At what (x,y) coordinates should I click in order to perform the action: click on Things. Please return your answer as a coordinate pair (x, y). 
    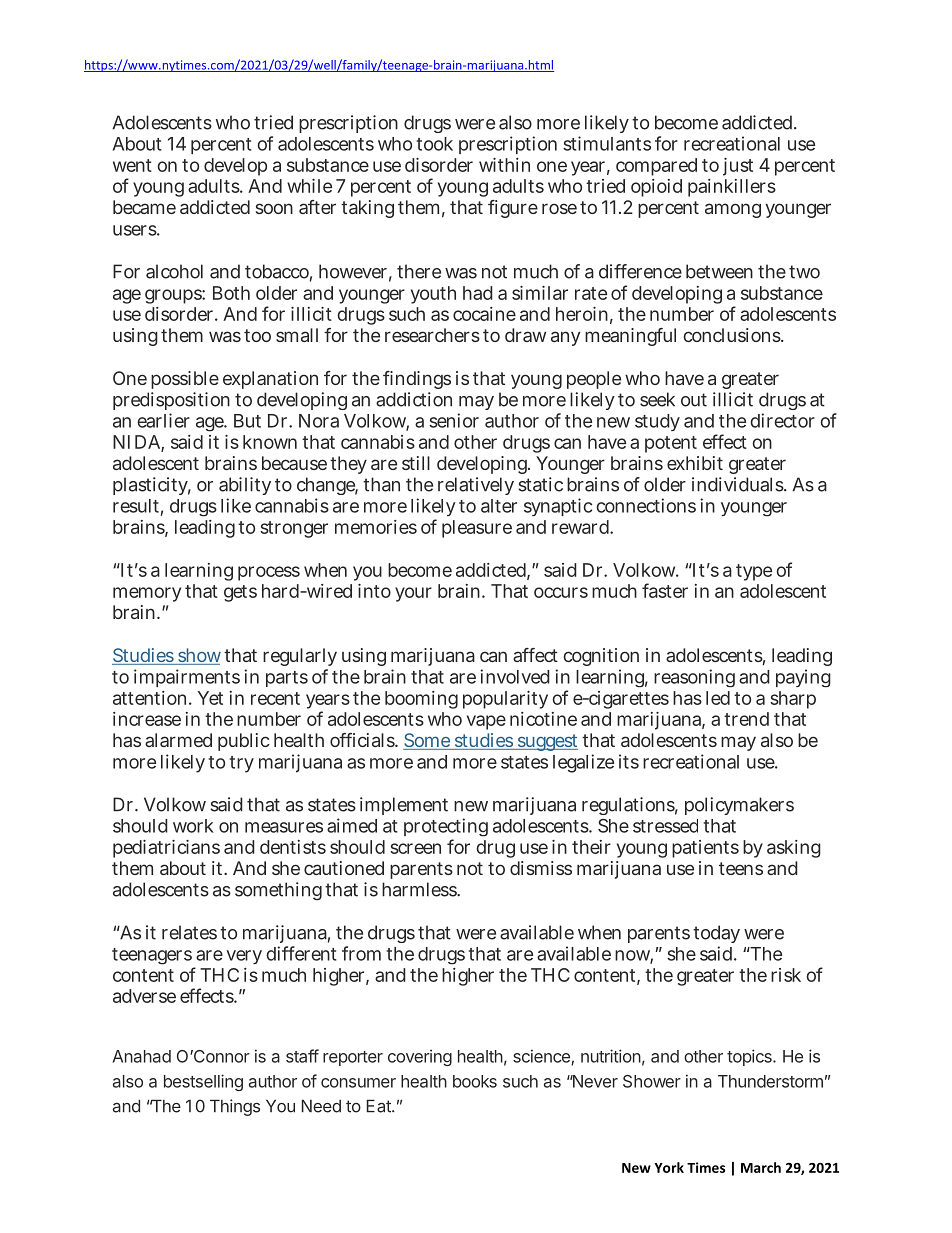
    Looking at the image, I should click on (235, 1107).
